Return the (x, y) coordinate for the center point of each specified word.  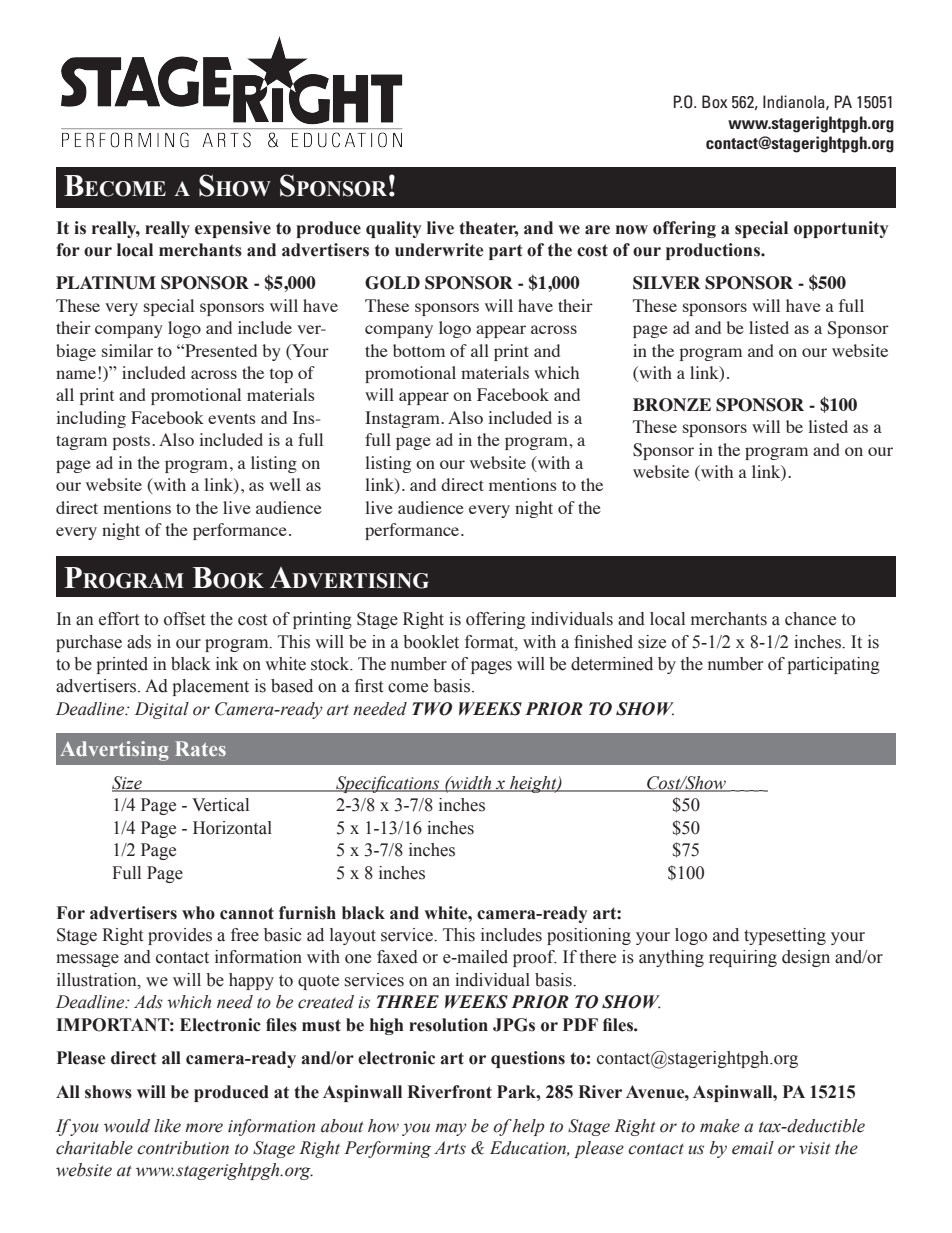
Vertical (220, 805)
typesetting (785, 936)
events (232, 418)
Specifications (388, 784)
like (167, 1126)
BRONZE (672, 405)
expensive (233, 229)
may (451, 1129)
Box (715, 101)
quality (394, 229)
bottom (419, 350)
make (720, 1126)
